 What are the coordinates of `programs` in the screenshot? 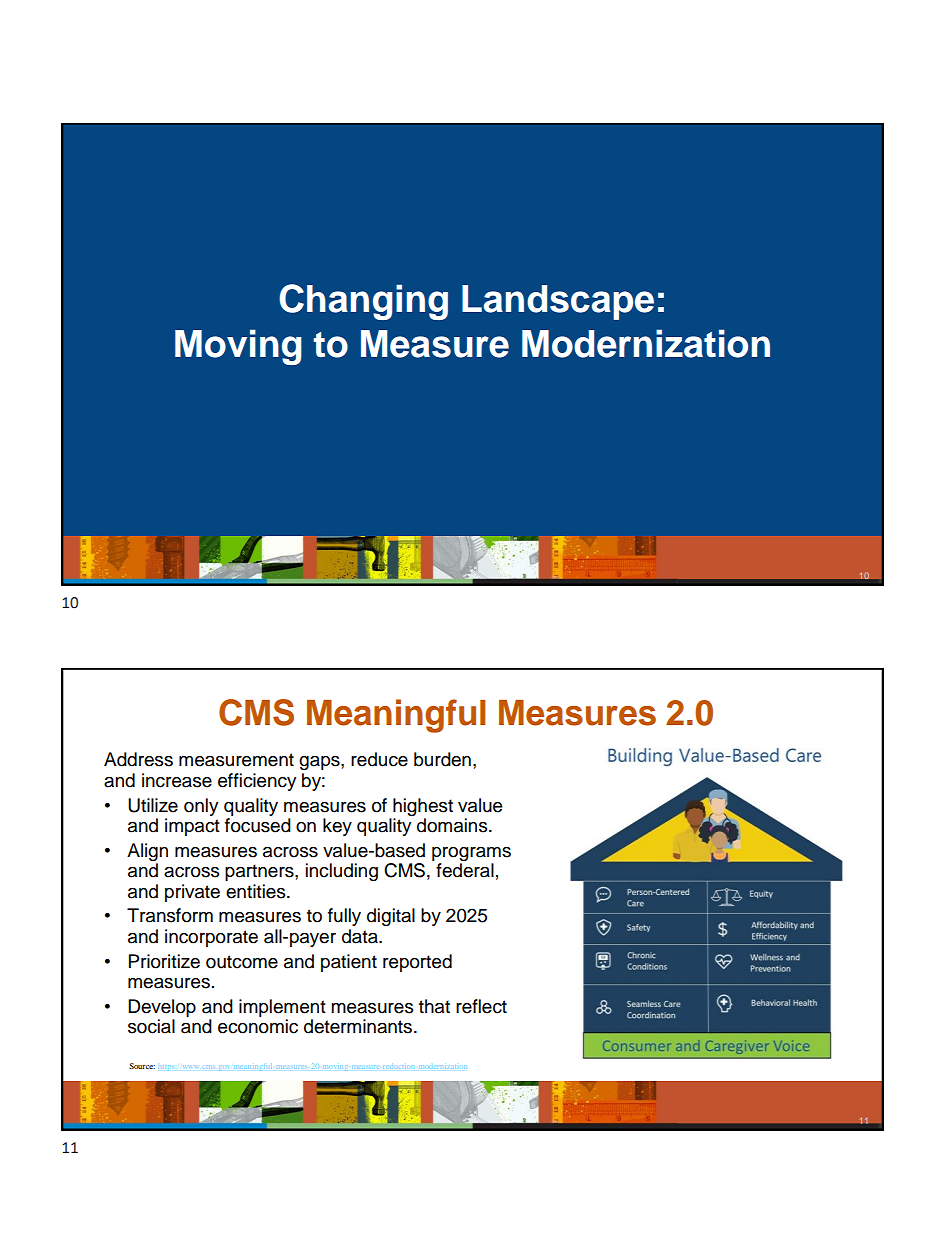 It's located at (471, 854).
